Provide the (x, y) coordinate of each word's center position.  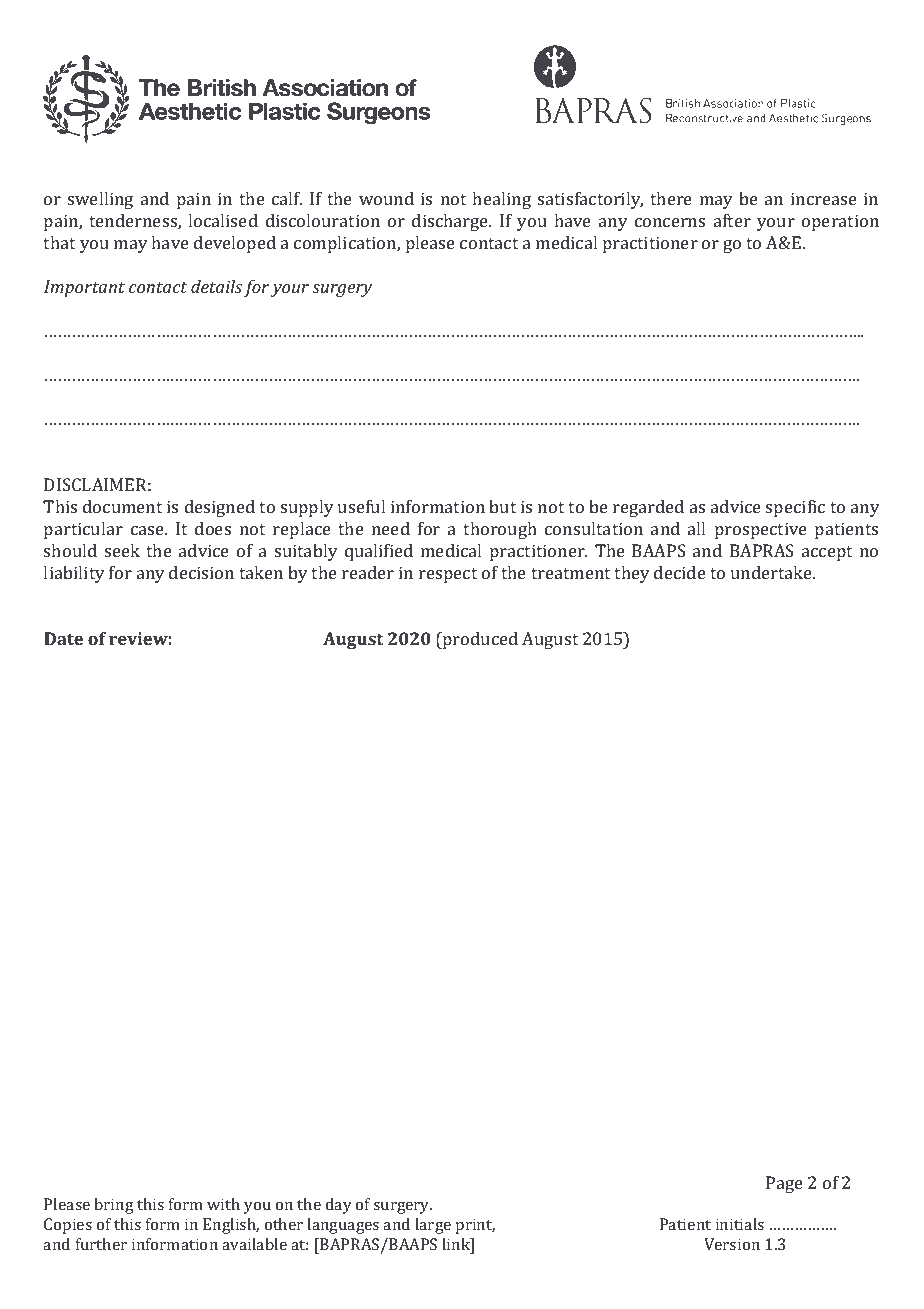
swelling (100, 200)
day (339, 1206)
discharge (451, 222)
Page (784, 1184)
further (101, 1244)
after (732, 220)
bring (114, 1206)
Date (63, 638)
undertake (772, 572)
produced (479, 640)
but (502, 506)
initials (740, 1224)
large (433, 1226)
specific (795, 508)
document (122, 506)
